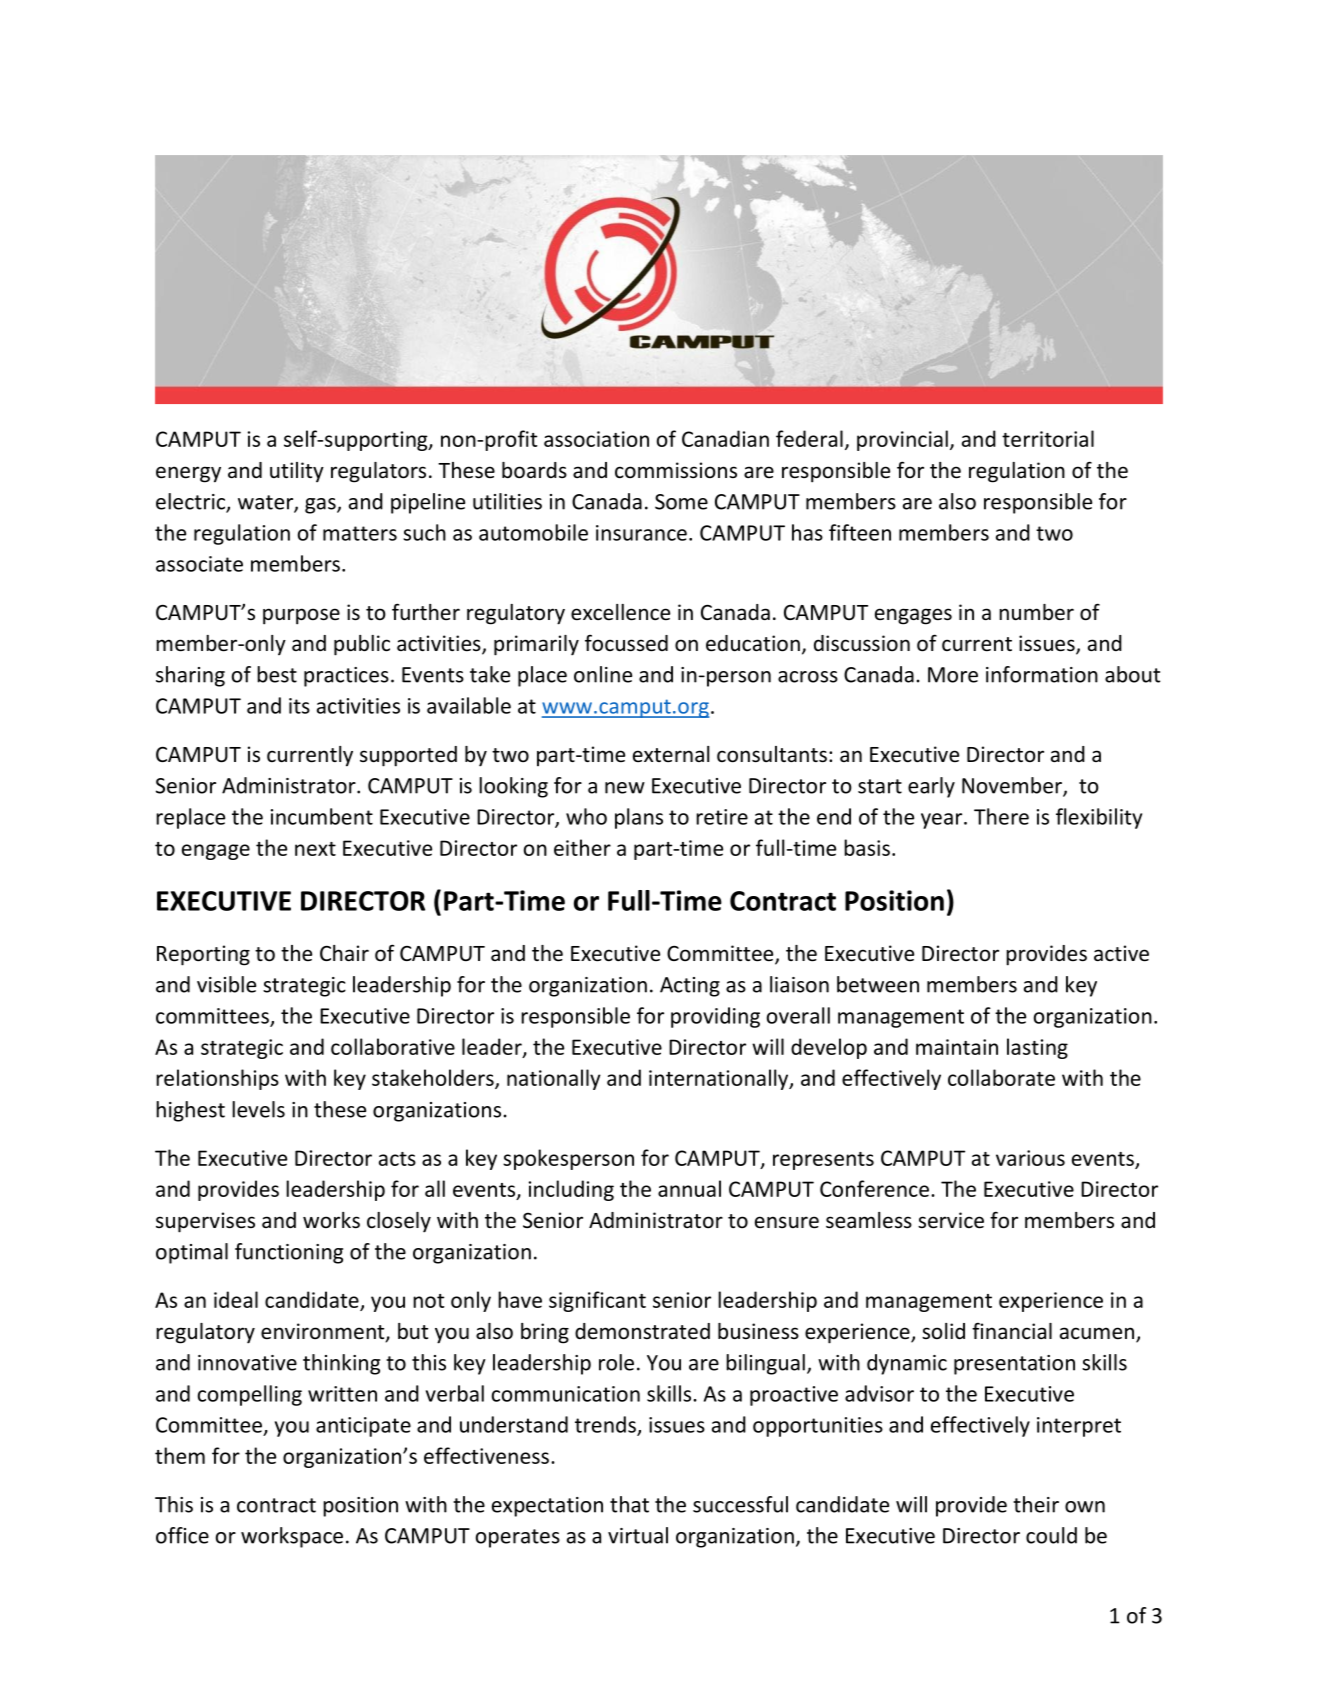 The image size is (1318, 1706). I want to click on lasting, so click(1037, 1048).
